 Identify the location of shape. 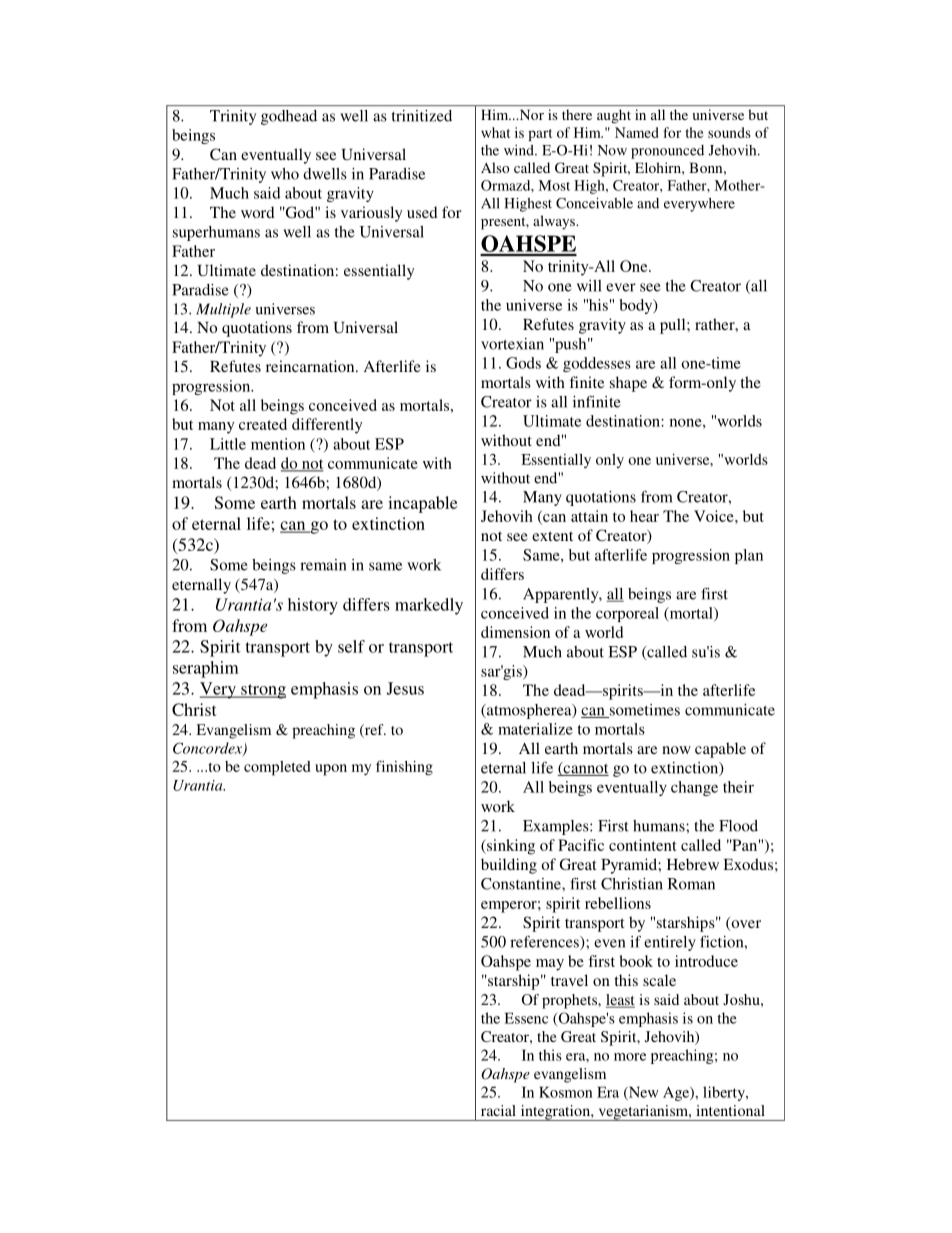
(628, 384).
